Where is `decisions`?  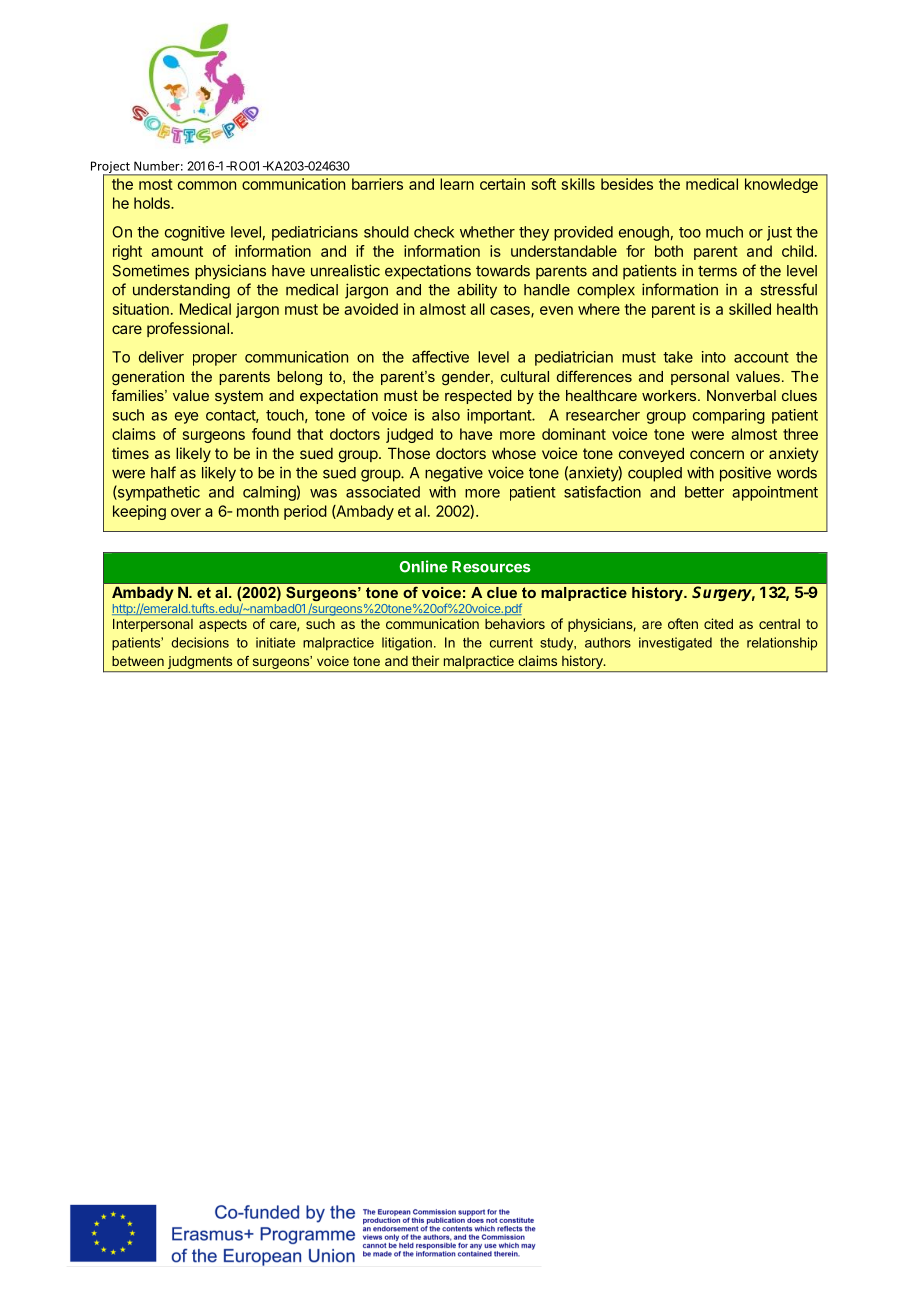
decisions is located at coordinates (200, 642).
